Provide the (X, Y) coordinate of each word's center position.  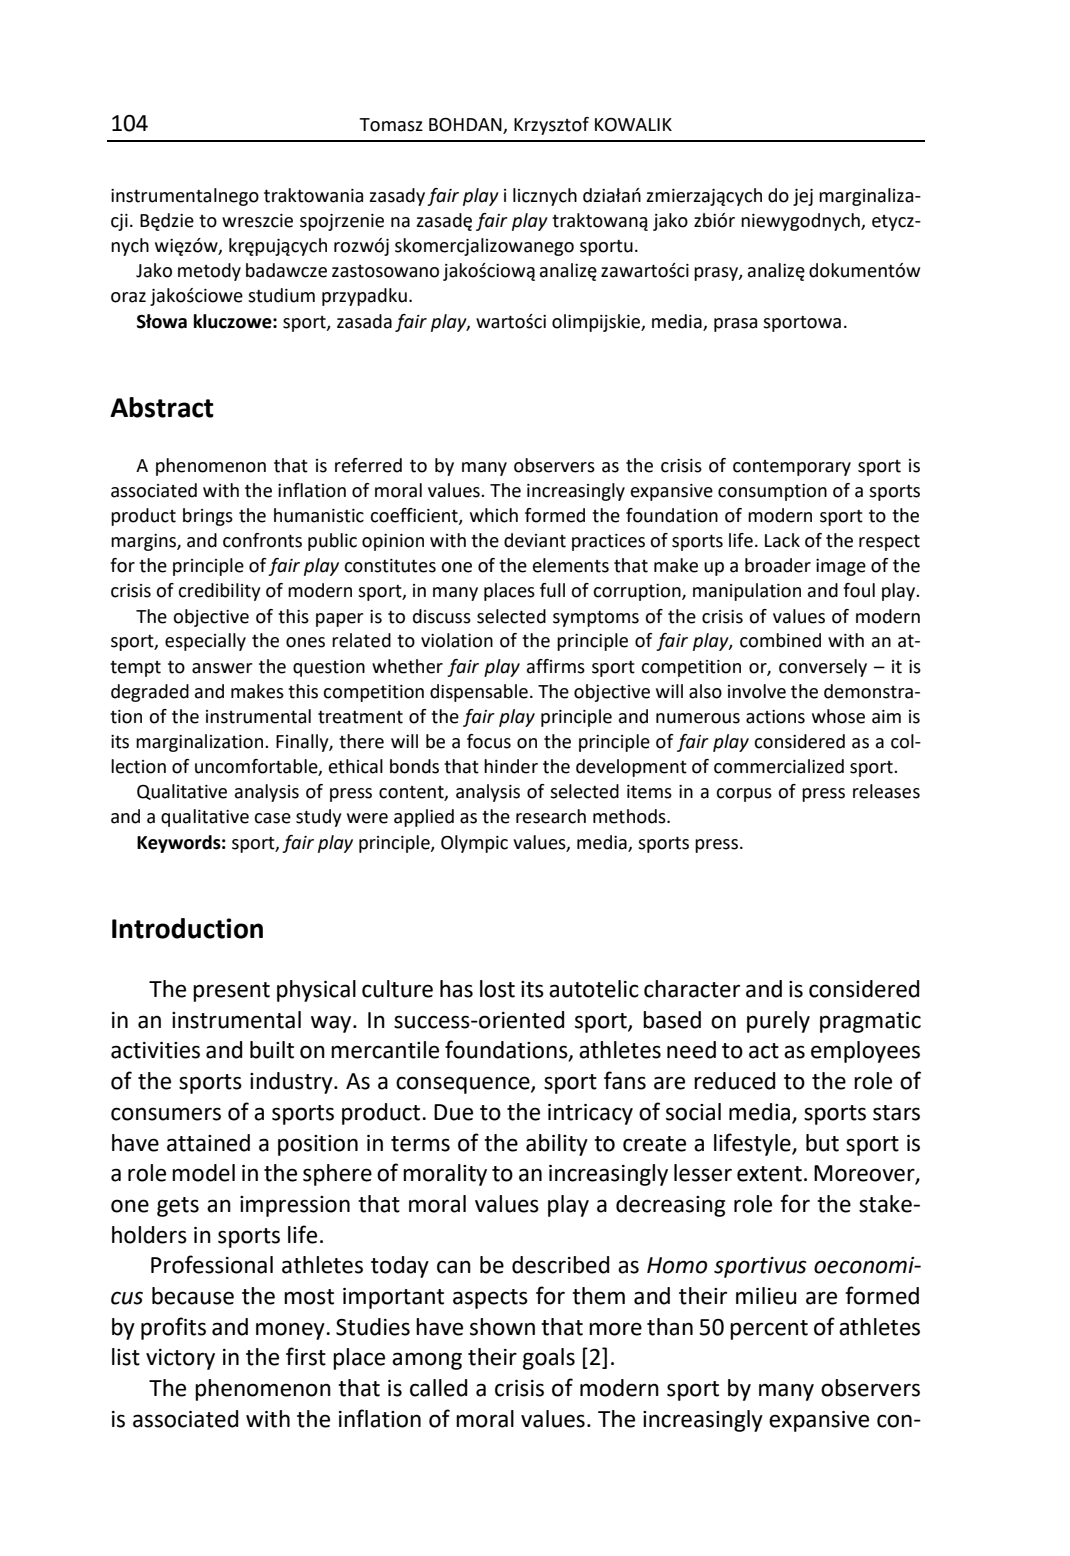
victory (180, 1359)
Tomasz (391, 125)
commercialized (779, 766)
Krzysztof (551, 126)
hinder (511, 766)
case (272, 818)
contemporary (792, 468)
